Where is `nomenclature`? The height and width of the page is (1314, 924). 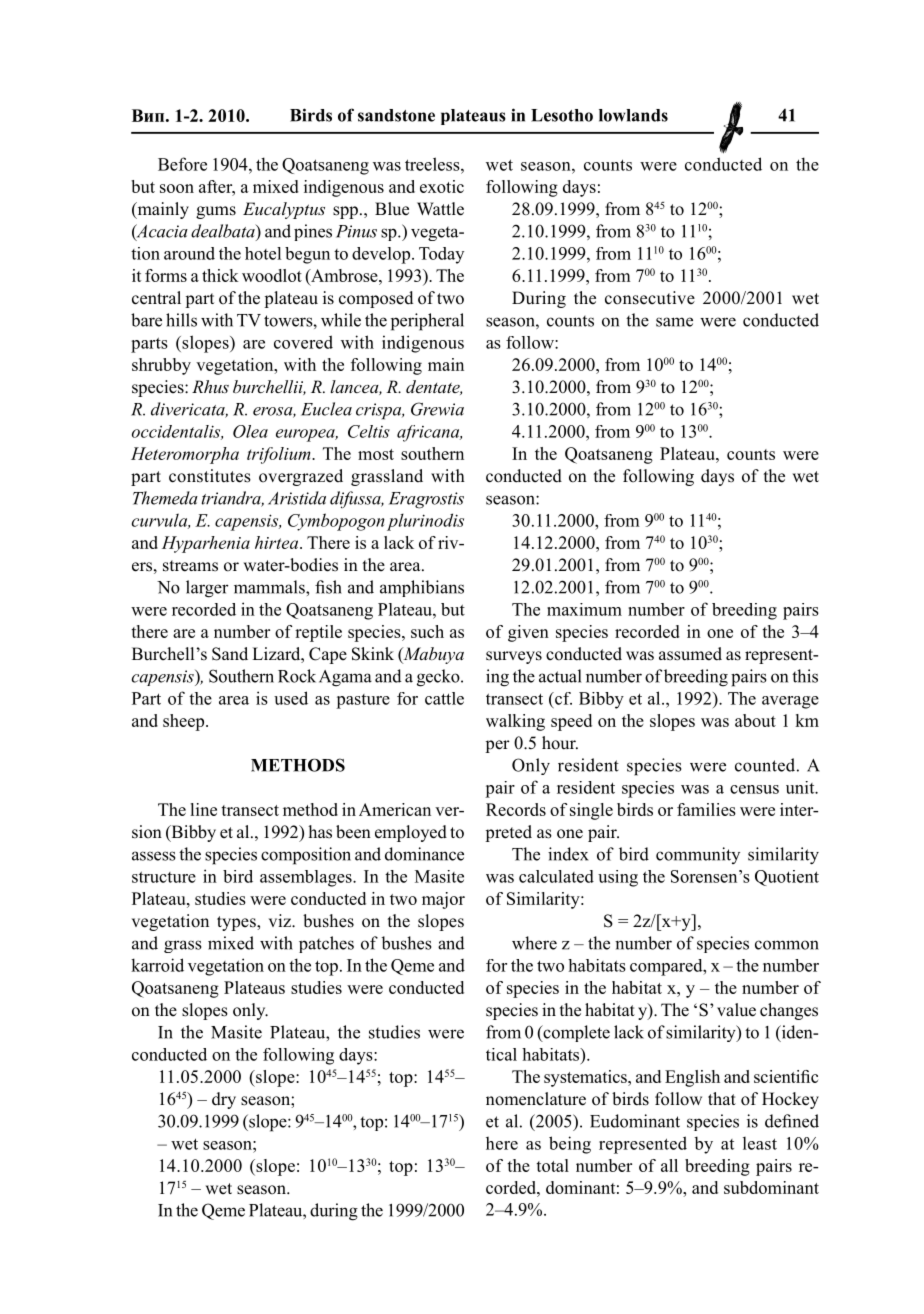 nomenclature is located at coordinates (536, 1099).
